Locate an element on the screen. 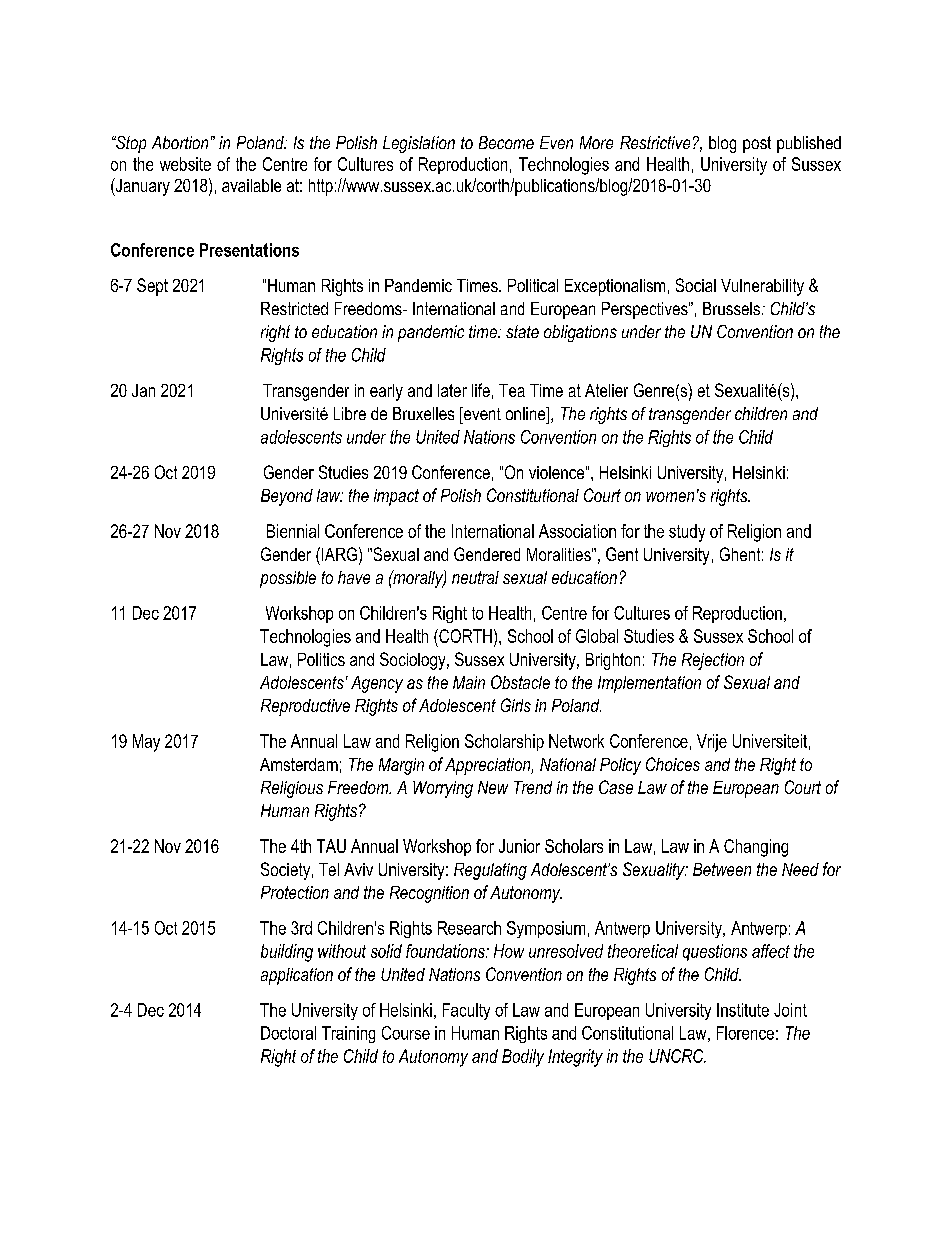  study is located at coordinates (687, 533).
